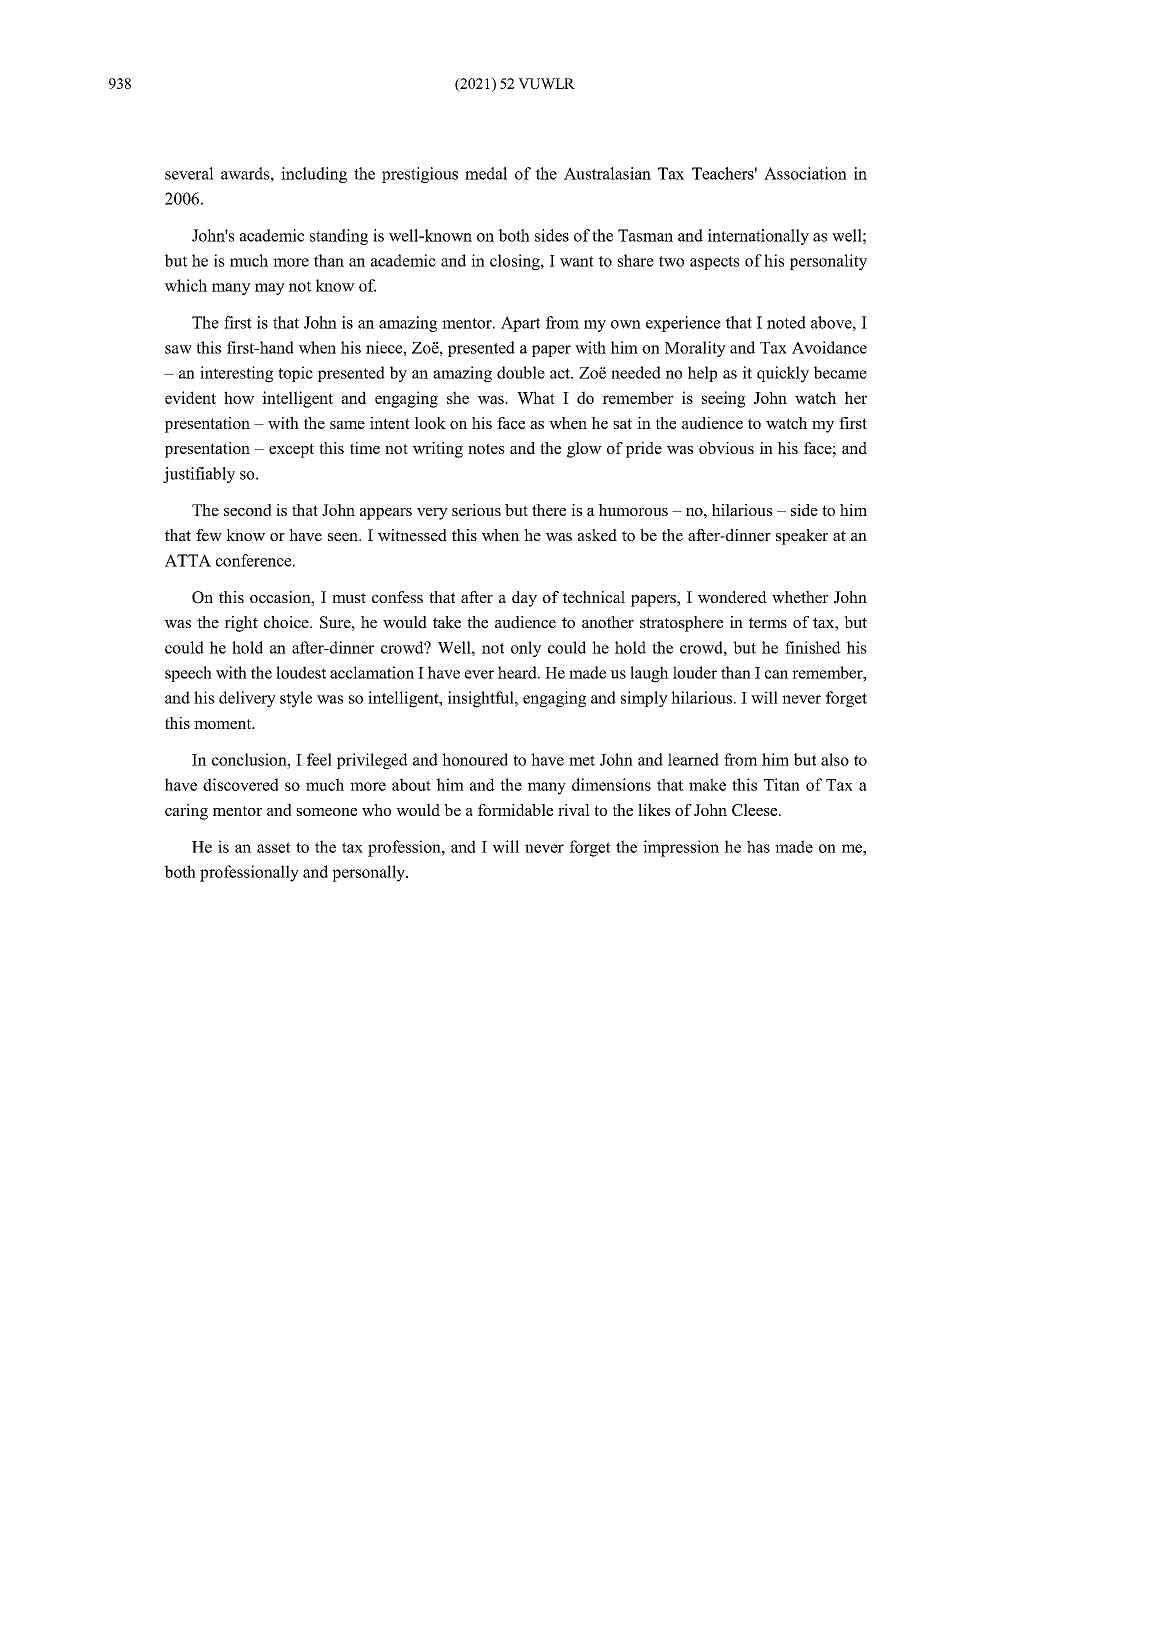 The image size is (1152, 1629). I want to click on Apart, so click(521, 324).
